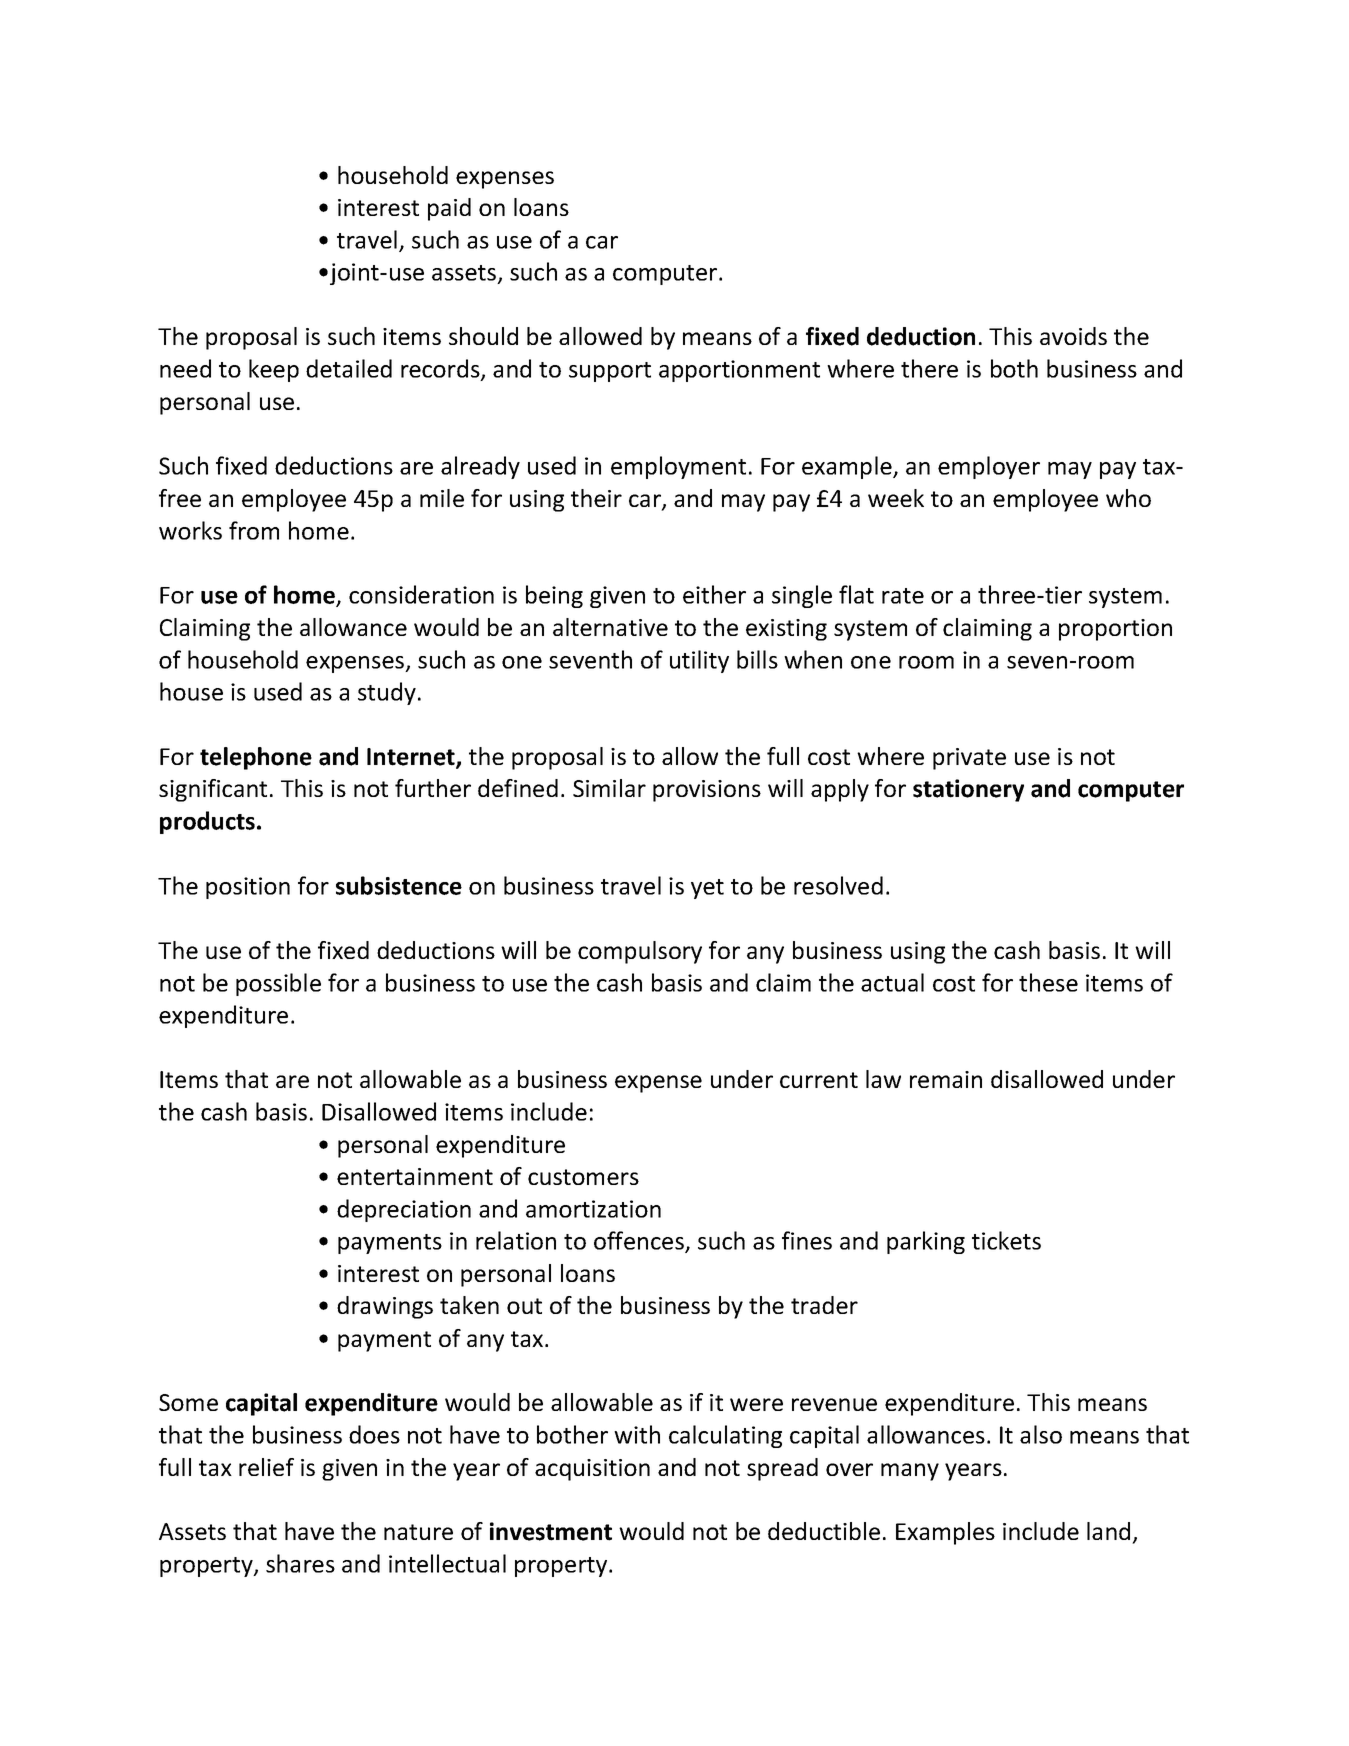 This screenshot has width=1349, height=1746. I want to click on depreciation, so click(404, 1210).
